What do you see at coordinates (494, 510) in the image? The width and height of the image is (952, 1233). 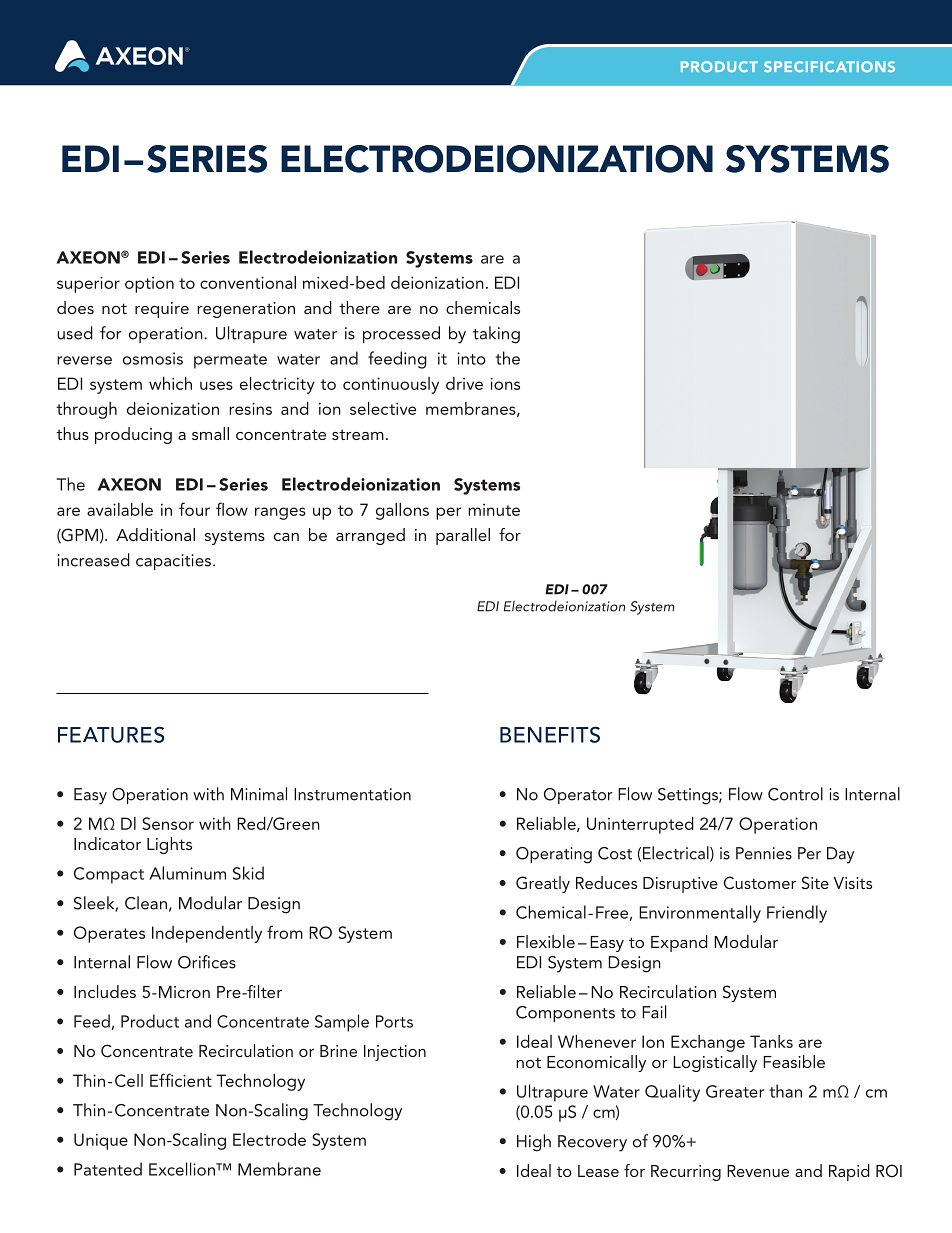 I see `minute` at bounding box center [494, 510].
